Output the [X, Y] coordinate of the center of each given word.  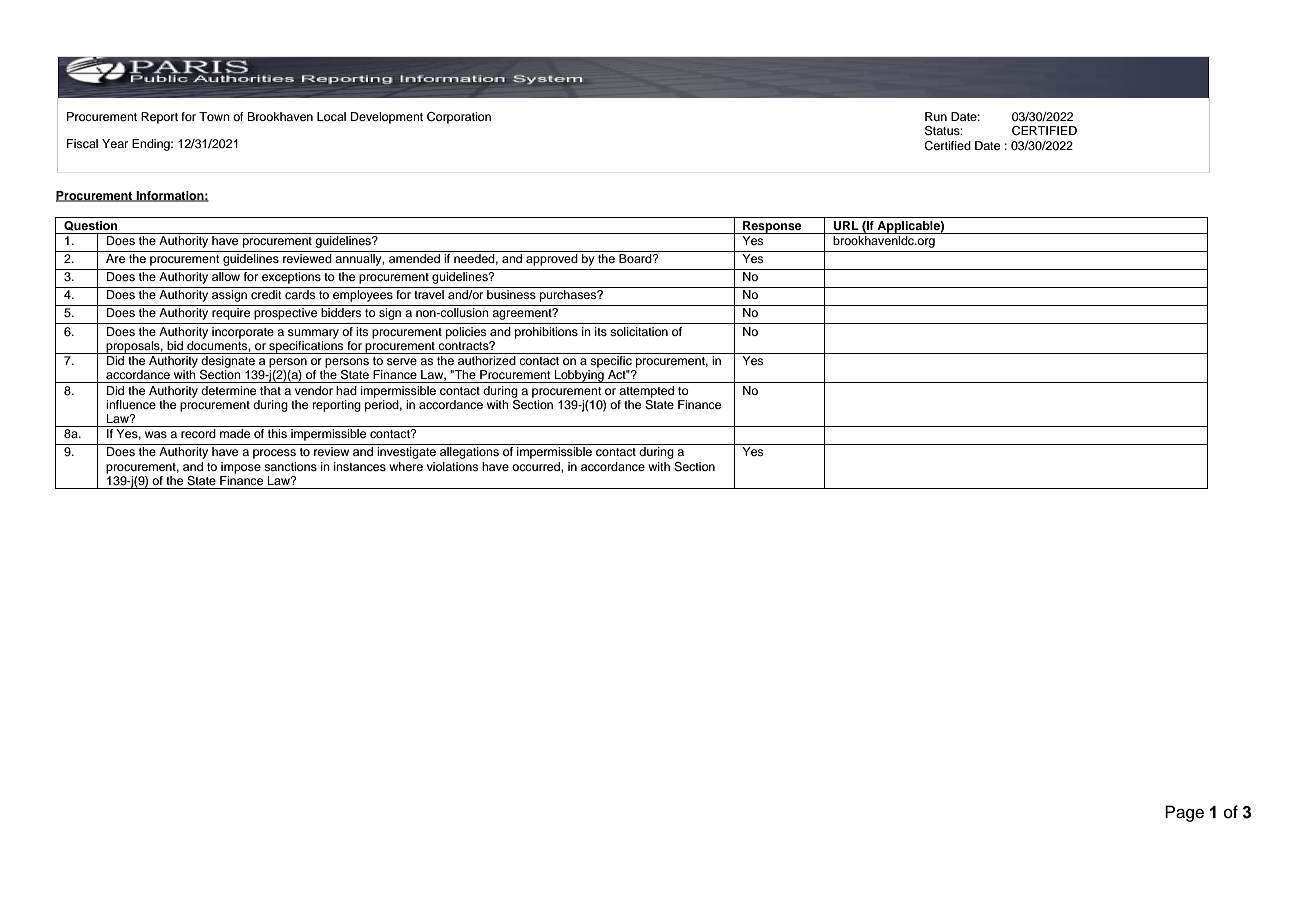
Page [1184, 813]
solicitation [639, 331]
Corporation [459, 118]
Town [214, 116]
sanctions [290, 466]
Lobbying [579, 376]
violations [452, 466]
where [406, 466]
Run [936, 116]
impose [241, 468]
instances [360, 466]
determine [228, 390]
